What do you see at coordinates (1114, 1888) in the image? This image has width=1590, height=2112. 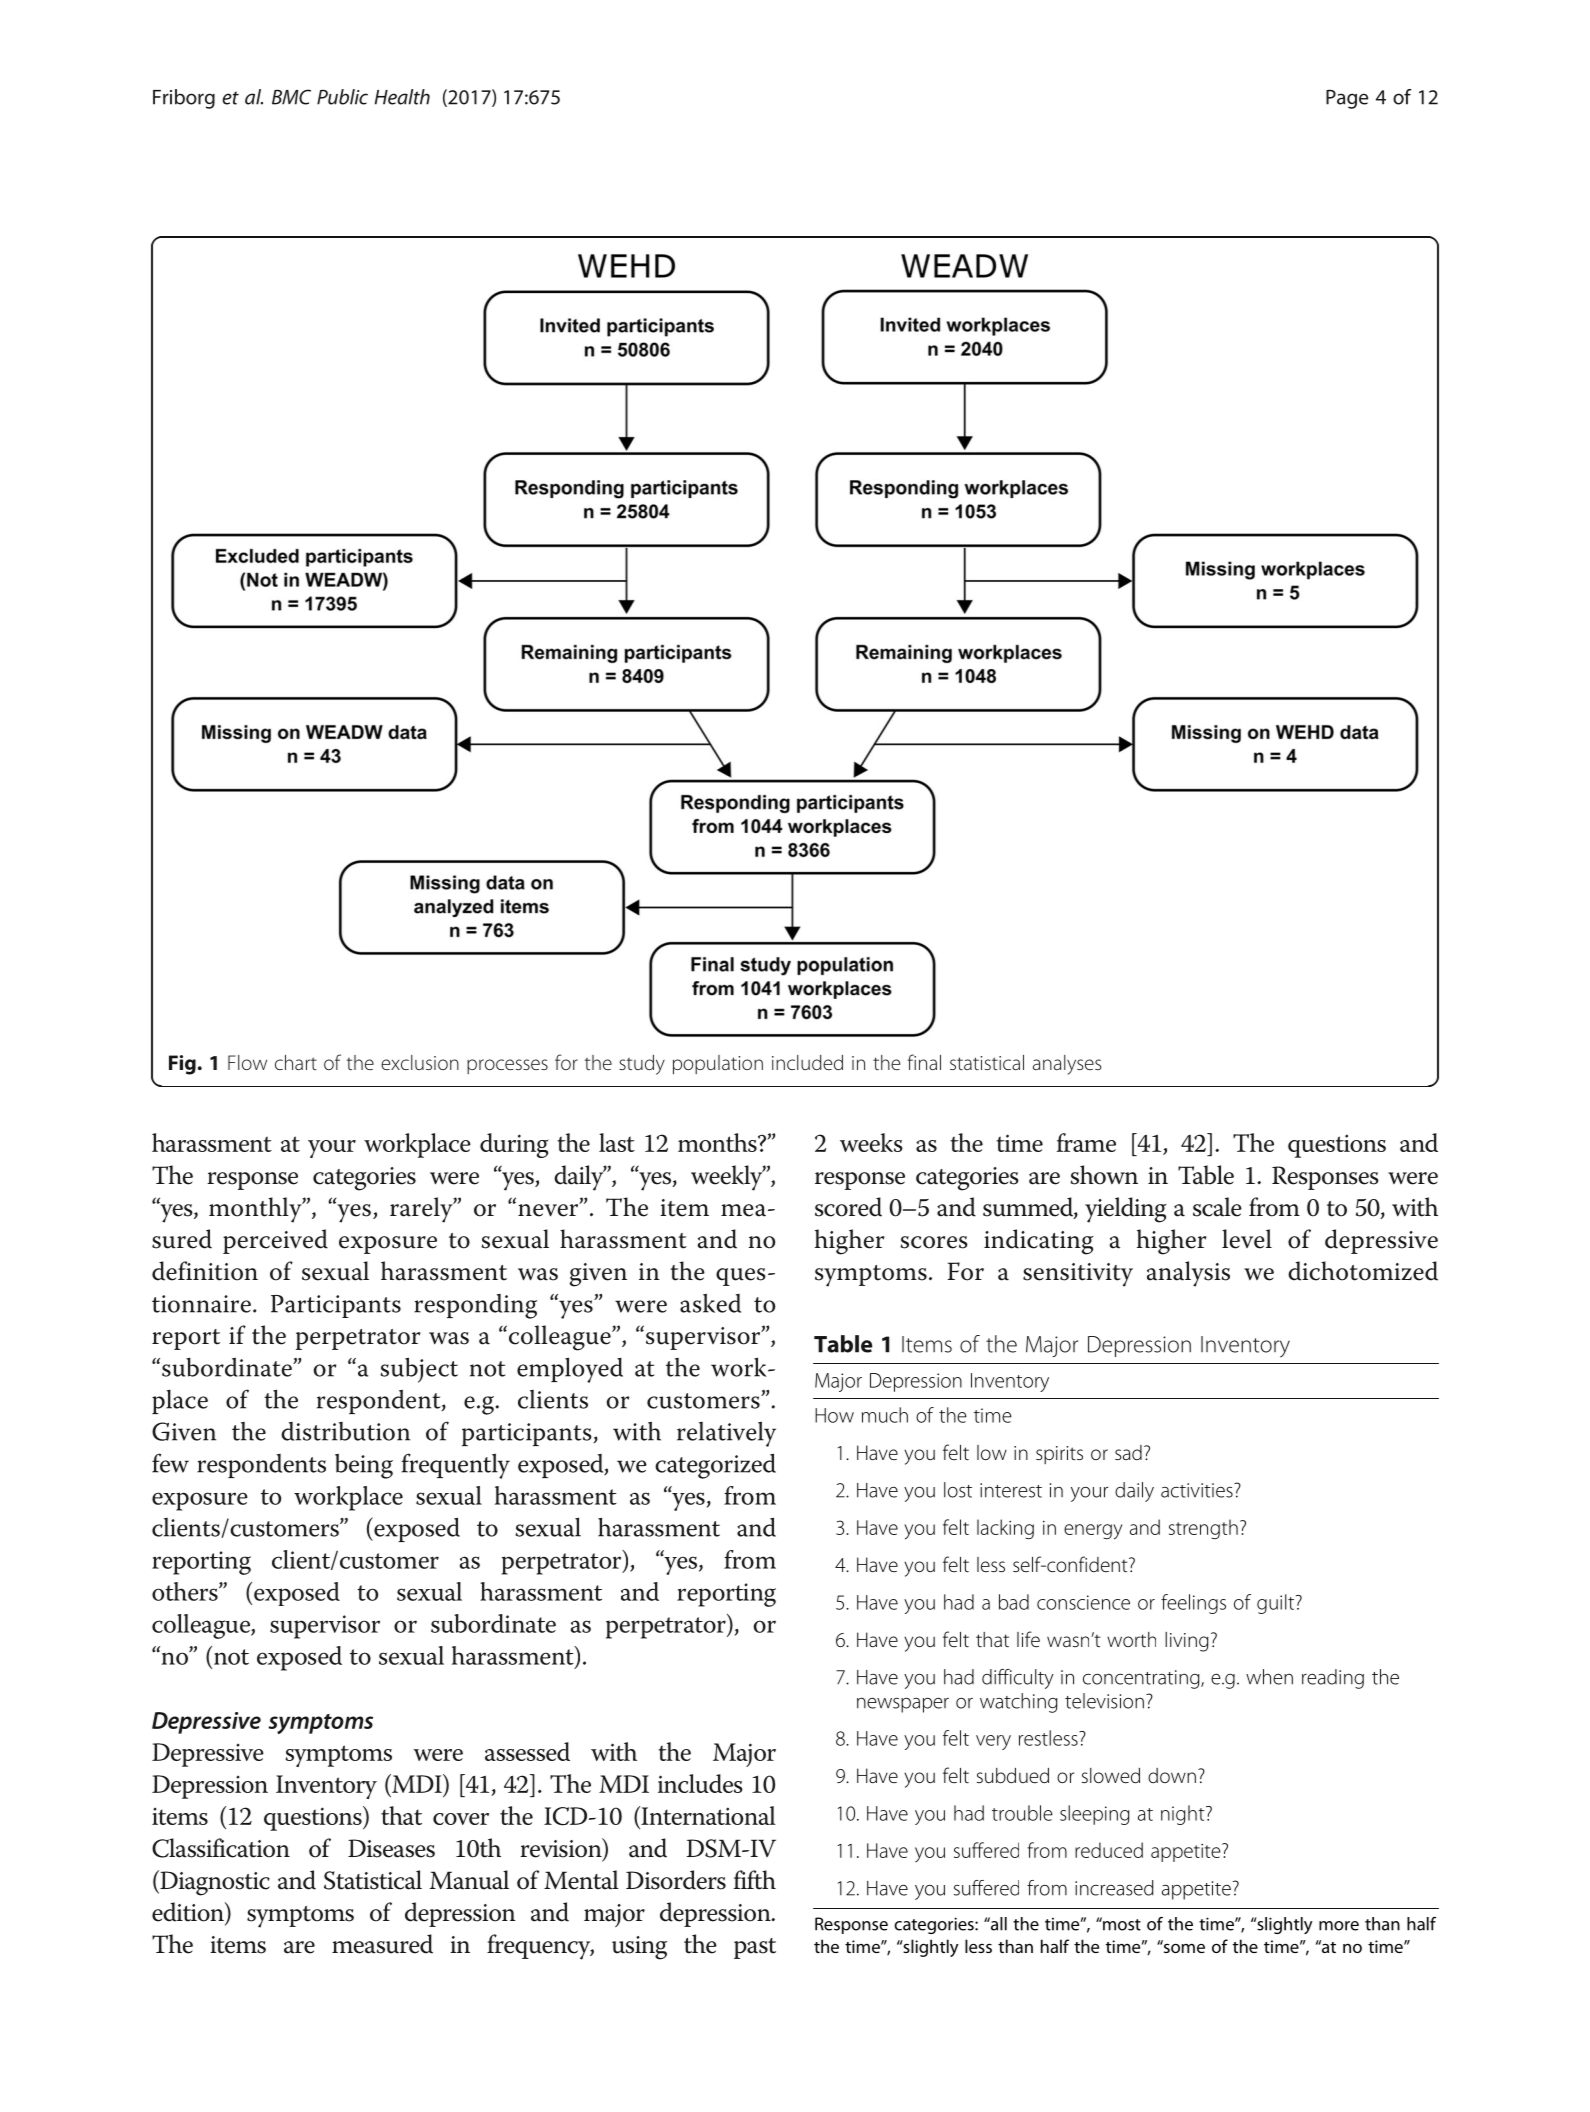 I see `increased` at bounding box center [1114, 1888].
